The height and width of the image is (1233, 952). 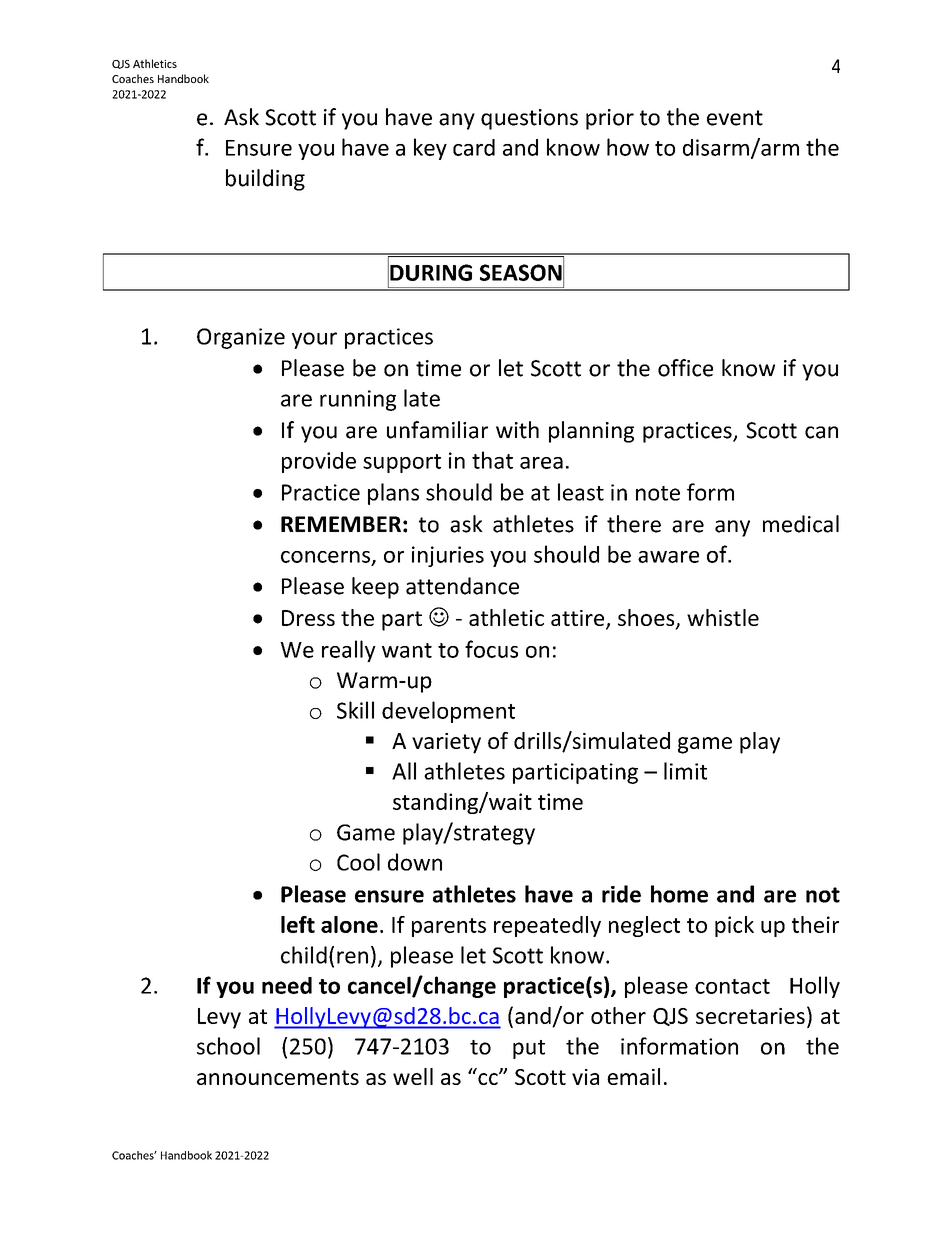 What do you see at coordinates (668, 557) in the image?
I see `aware` at bounding box center [668, 557].
